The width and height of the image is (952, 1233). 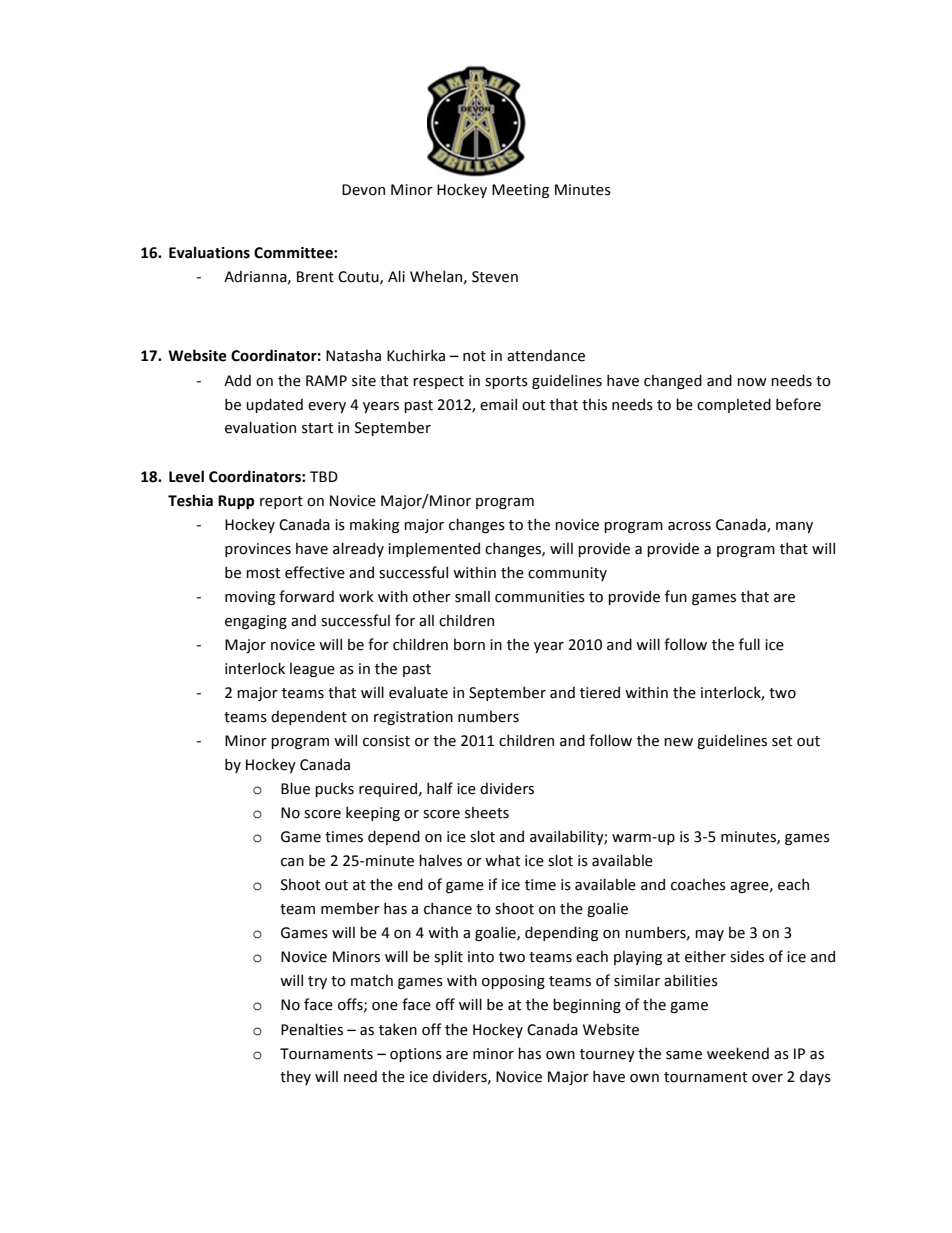 What do you see at coordinates (752, 382) in the image?
I see `now` at bounding box center [752, 382].
